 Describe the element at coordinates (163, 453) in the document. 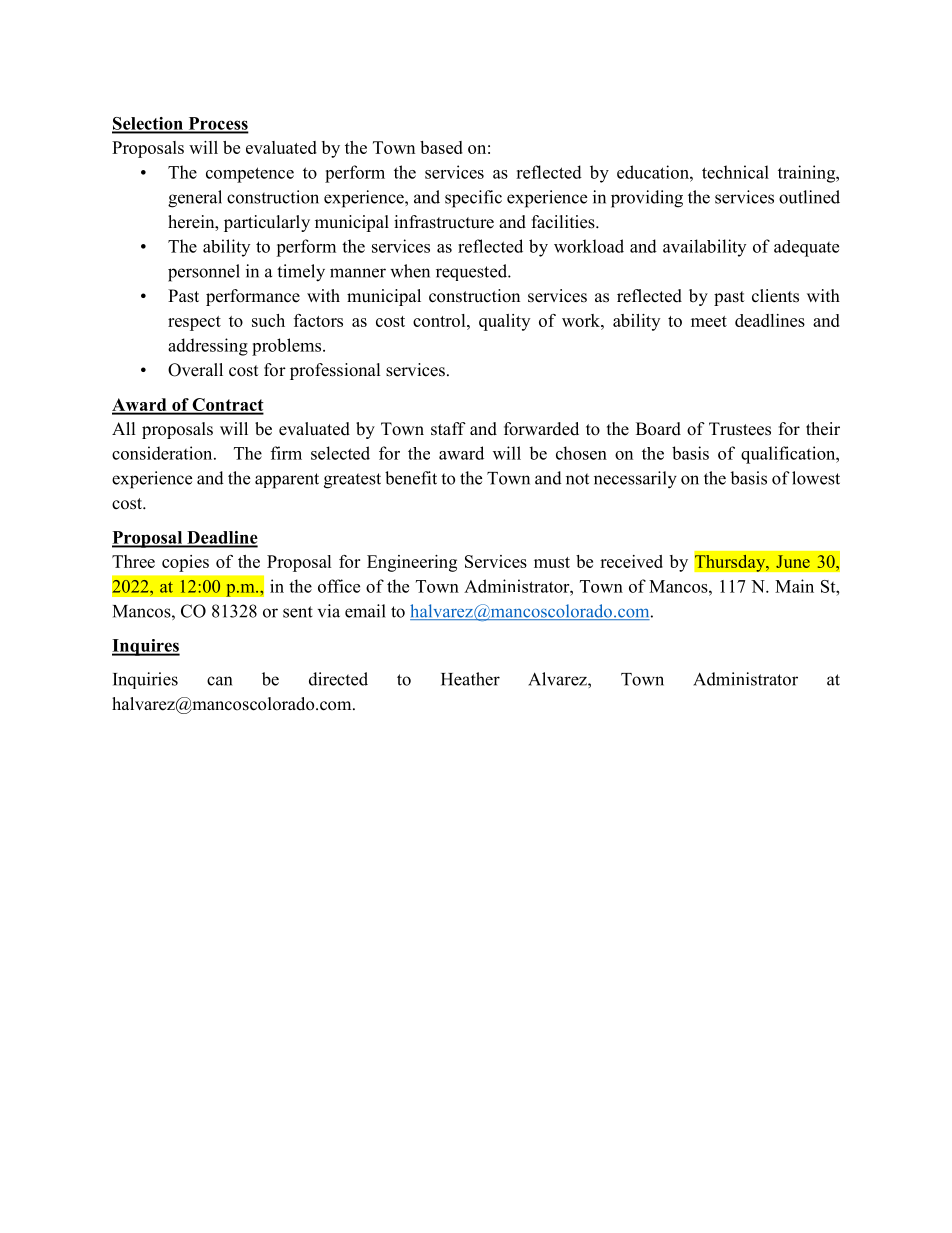

I see `consideration` at that location.
